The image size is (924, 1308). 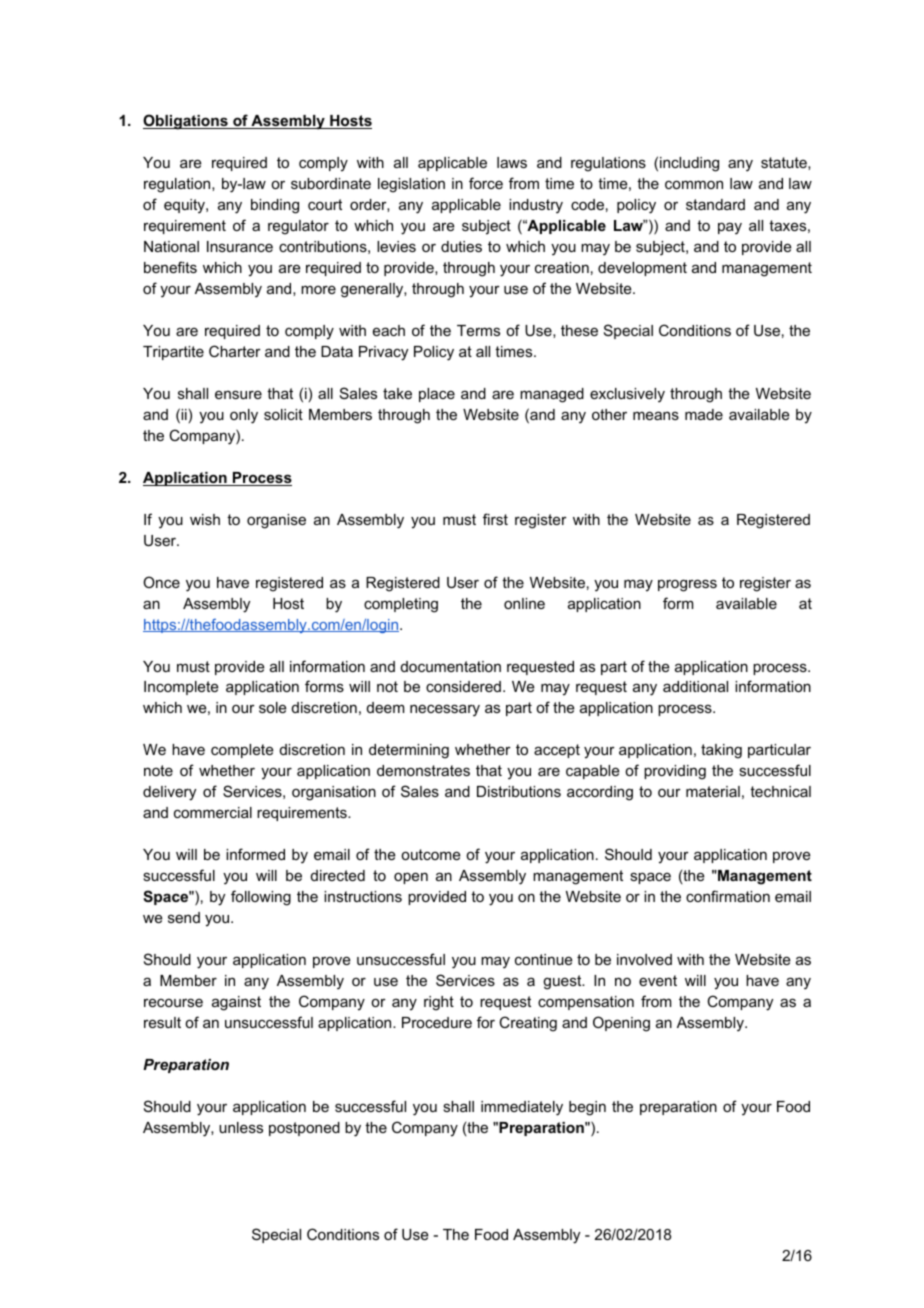 What do you see at coordinates (486, 183) in the screenshot?
I see `force` at bounding box center [486, 183].
